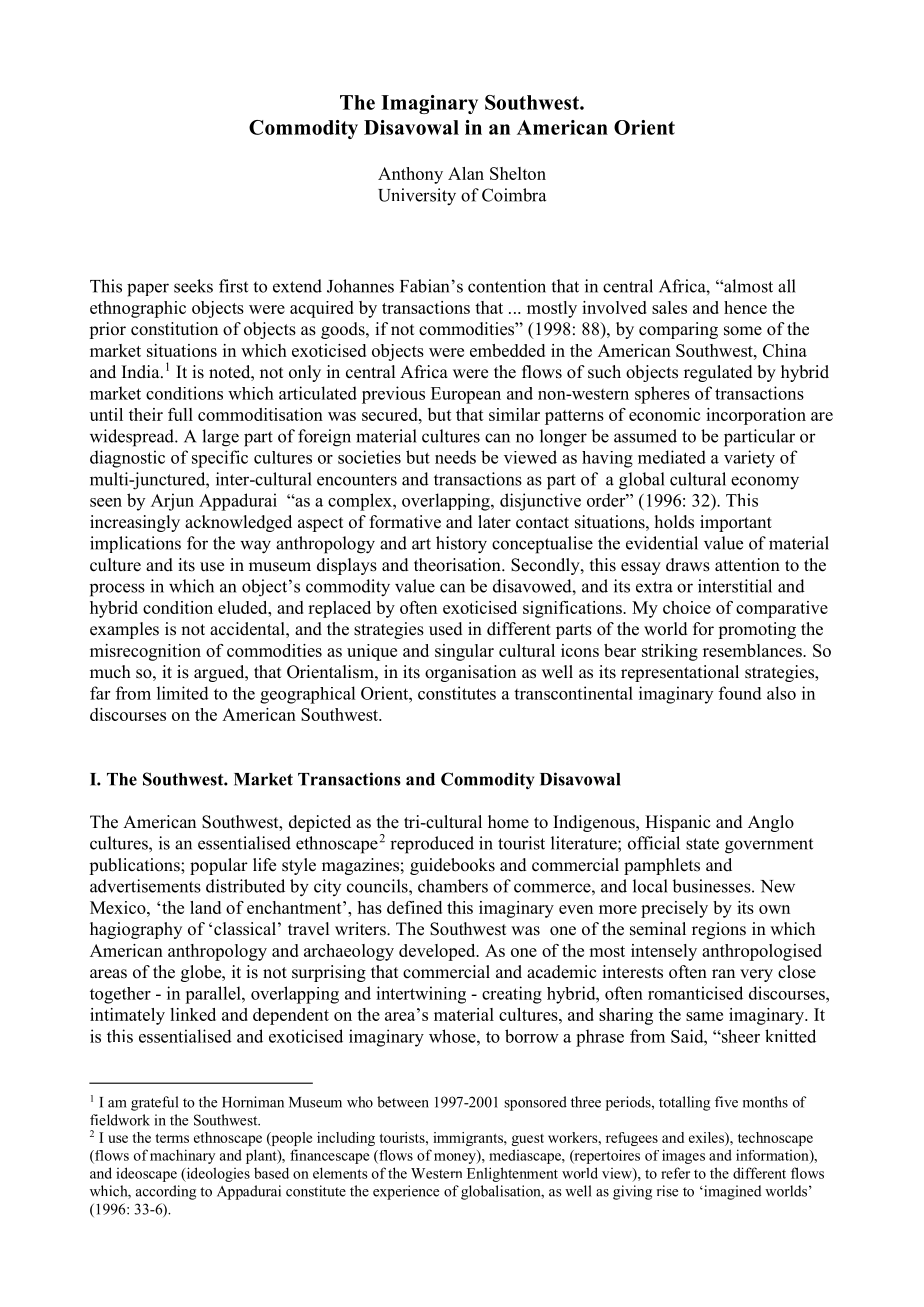  I want to click on hence, so click(745, 307).
